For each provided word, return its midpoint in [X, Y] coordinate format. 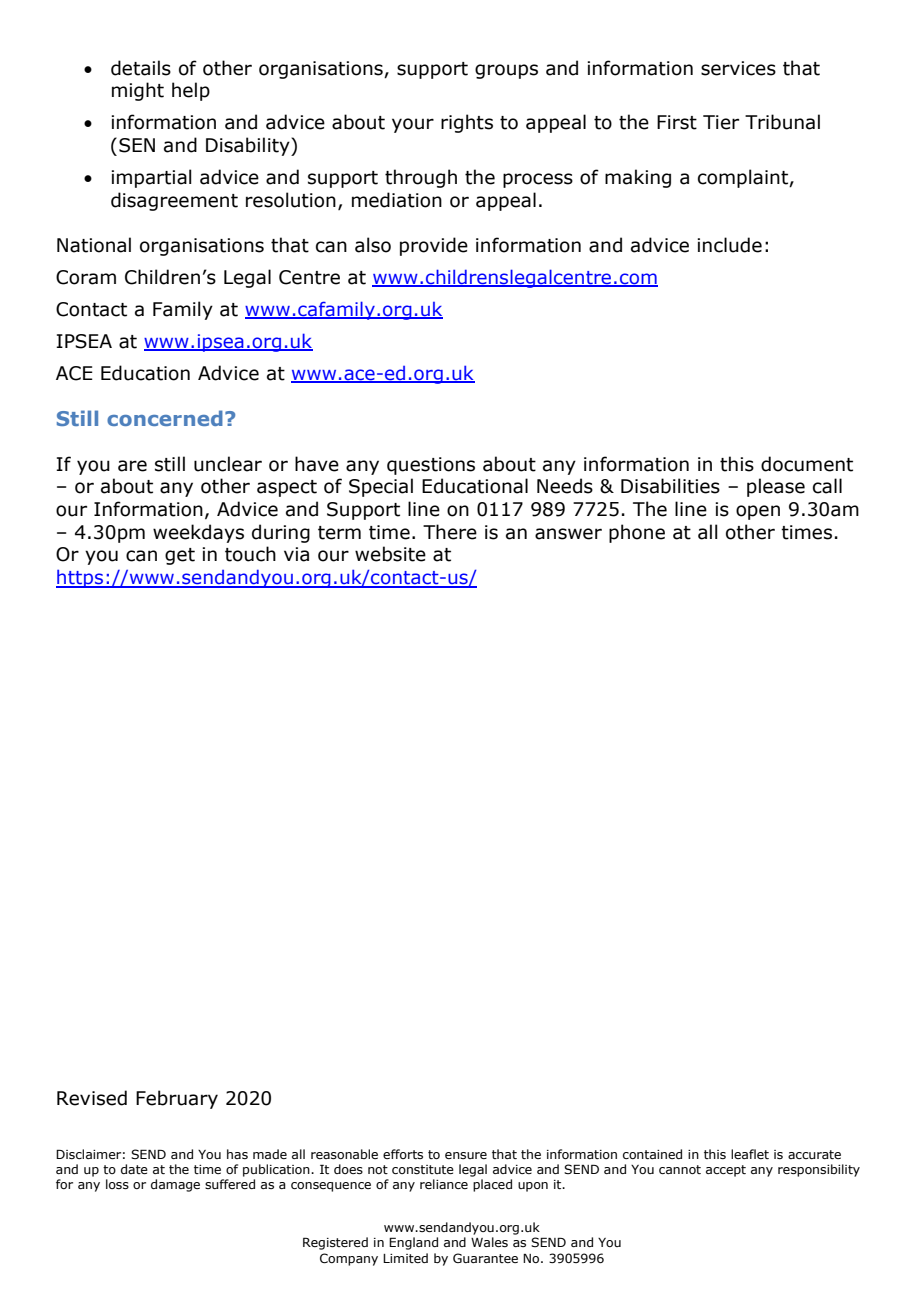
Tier [721, 122]
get [180, 556]
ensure [466, 1155]
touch [250, 554]
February [177, 1099]
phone [637, 533]
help [191, 91]
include [729, 245]
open [758, 512]
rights [467, 123]
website [390, 554]
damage [175, 1185]
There [450, 532]
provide [434, 246]
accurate [814, 1154]
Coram [86, 277]
